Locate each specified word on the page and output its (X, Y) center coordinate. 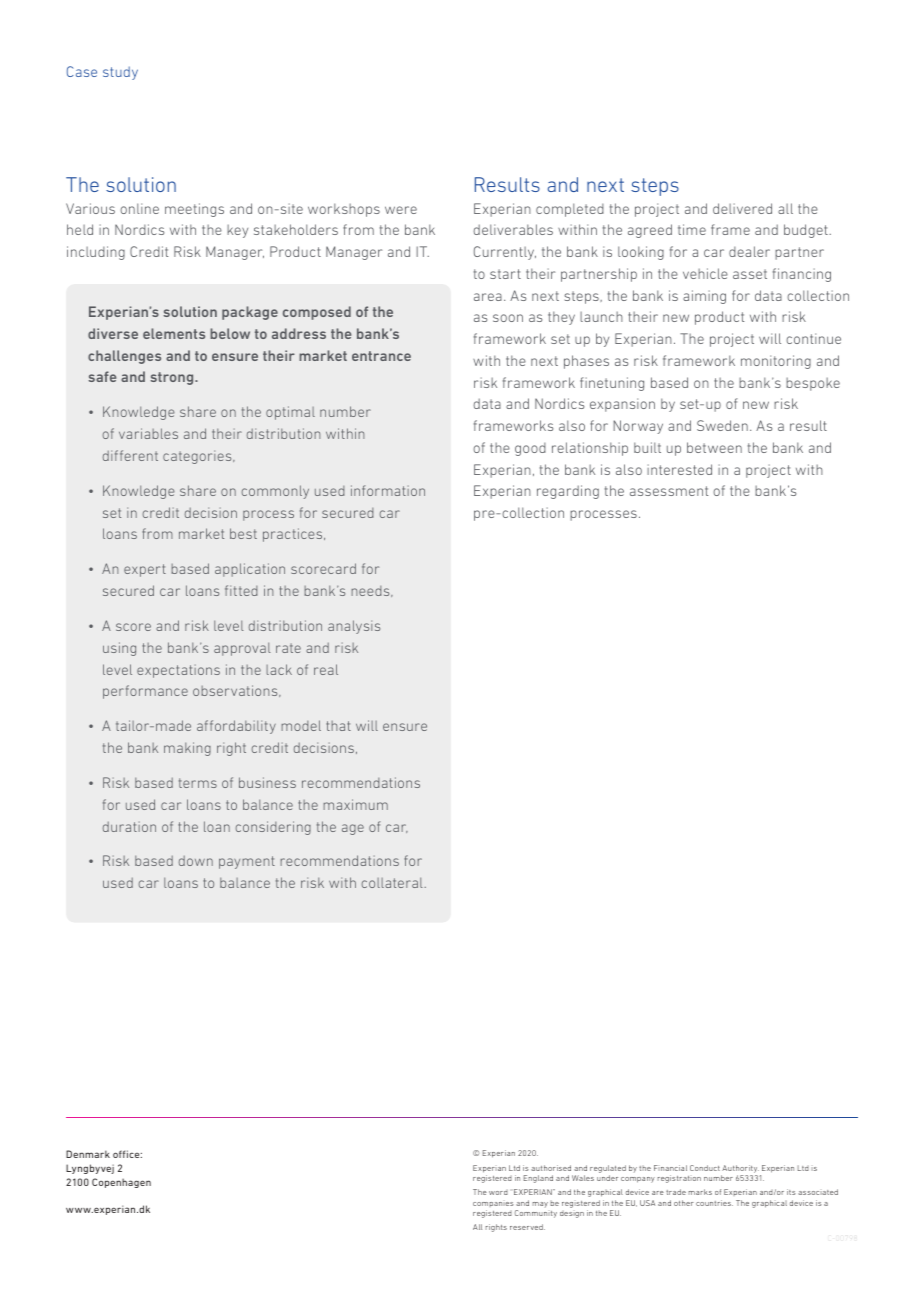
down (196, 861)
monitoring (776, 362)
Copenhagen (121, 1183)
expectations (178, 671)
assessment (669, 491)
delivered (742, 208)
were (401, 210)
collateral (392, 882)
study (120, 73)
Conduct (705, 1168)
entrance (381, 356)
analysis (354, 627)
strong (173, 378)
